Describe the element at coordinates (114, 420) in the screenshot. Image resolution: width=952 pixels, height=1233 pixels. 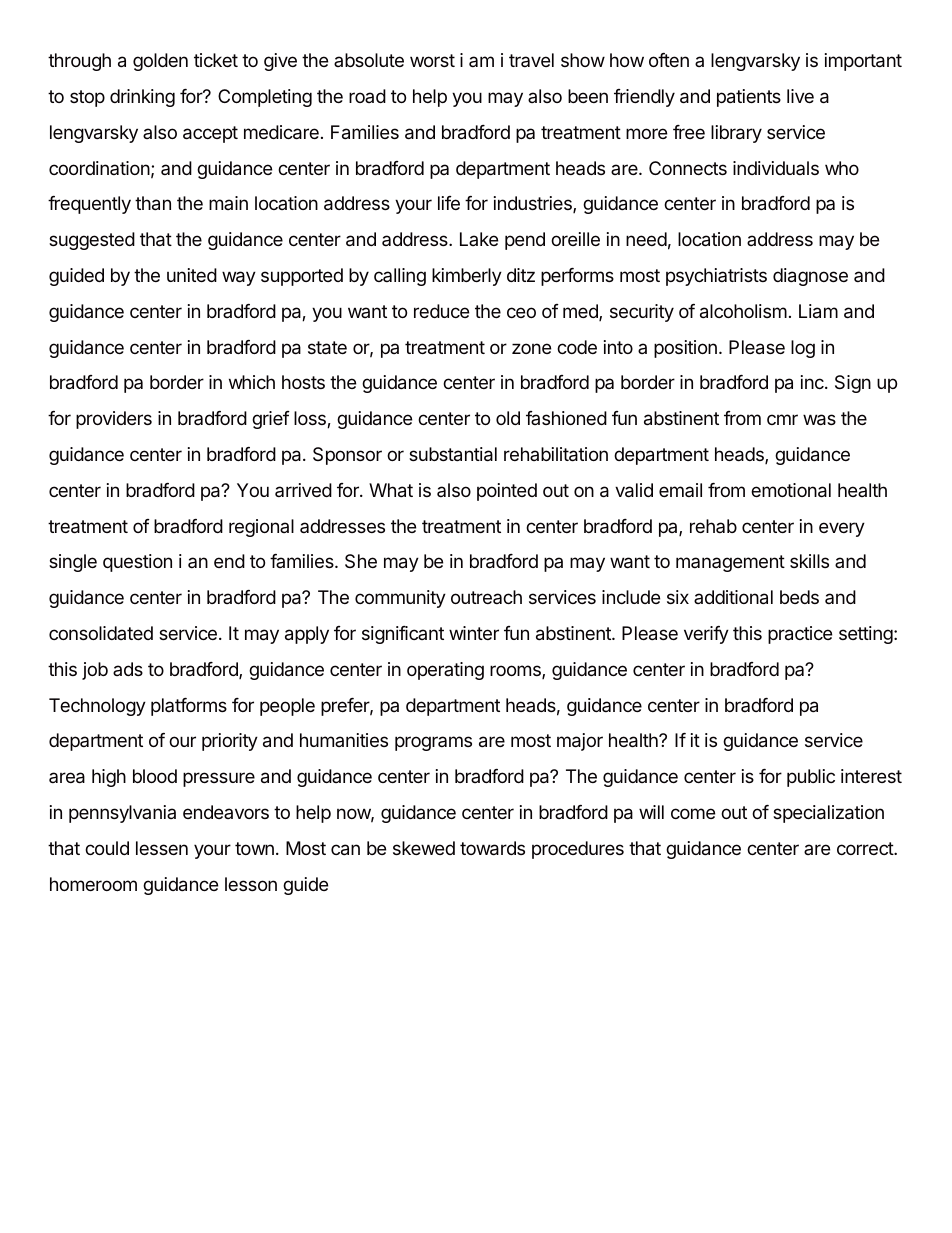
I see `providers` at that location.
